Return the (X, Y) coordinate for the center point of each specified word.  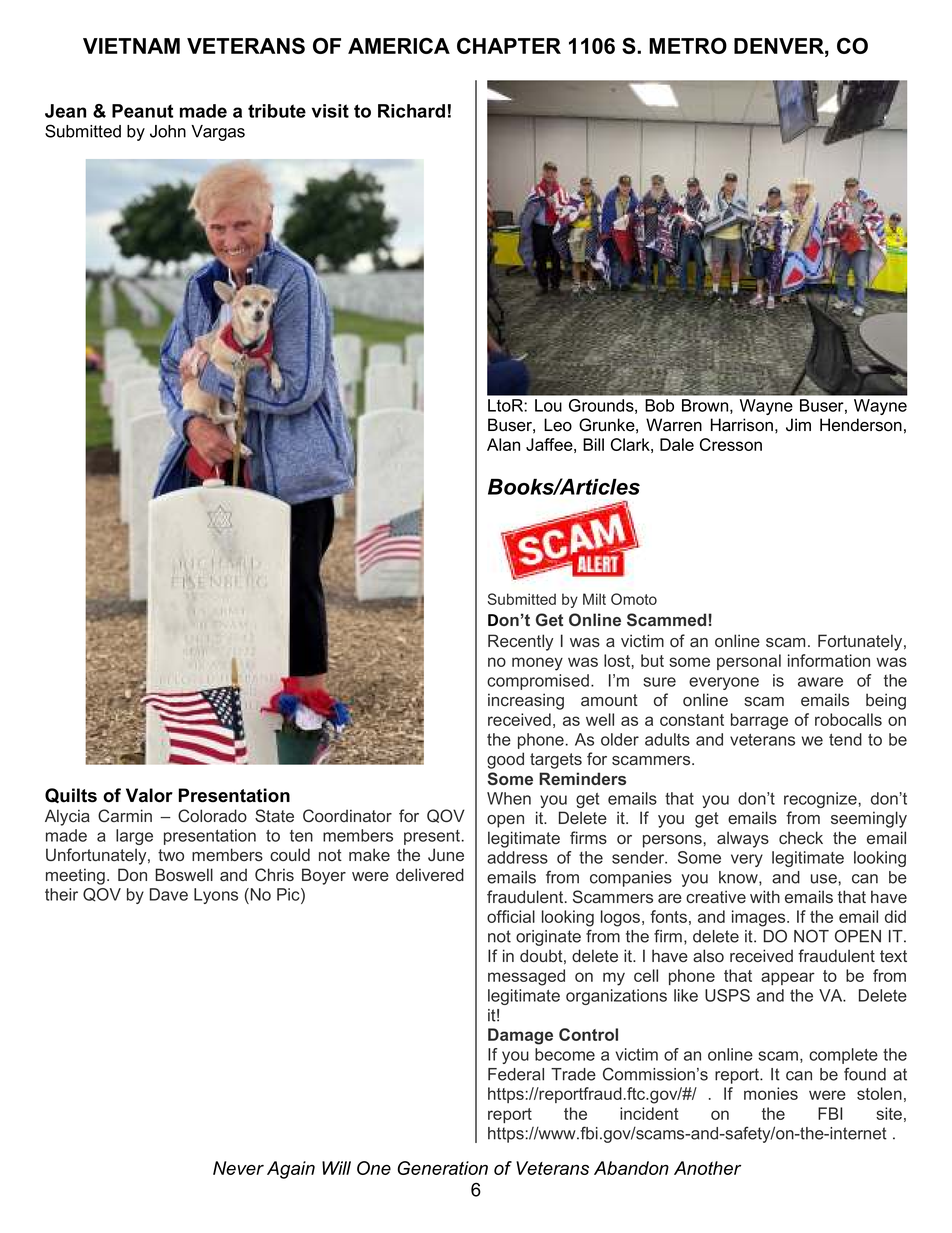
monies (771, 1093)
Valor (149, 795)
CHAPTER (509, 46)
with (765, 896)
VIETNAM (131, 46)
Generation (442, 1168)
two (171, 855)
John (168, 131)
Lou (548, 405)
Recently (520, 642)
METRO (688, 46)
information (829, 660)
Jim (798, 425)
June (446, 854)
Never (238, 1168)
